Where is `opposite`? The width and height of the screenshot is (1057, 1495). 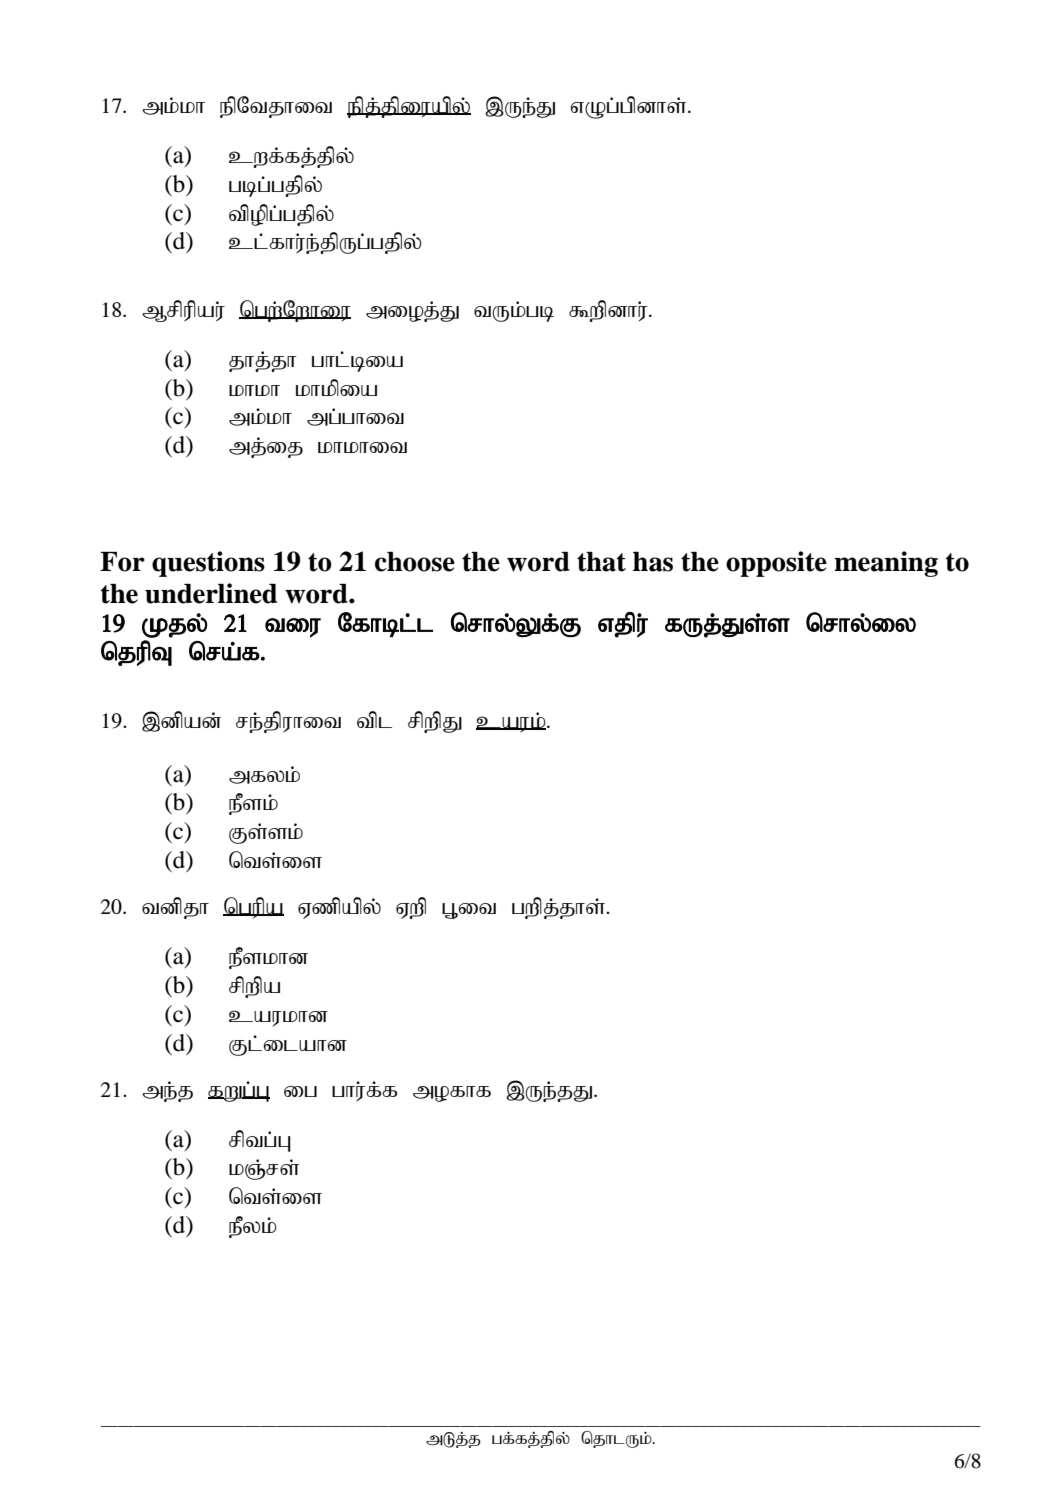 opposite is located at coordinates (776, 564).
